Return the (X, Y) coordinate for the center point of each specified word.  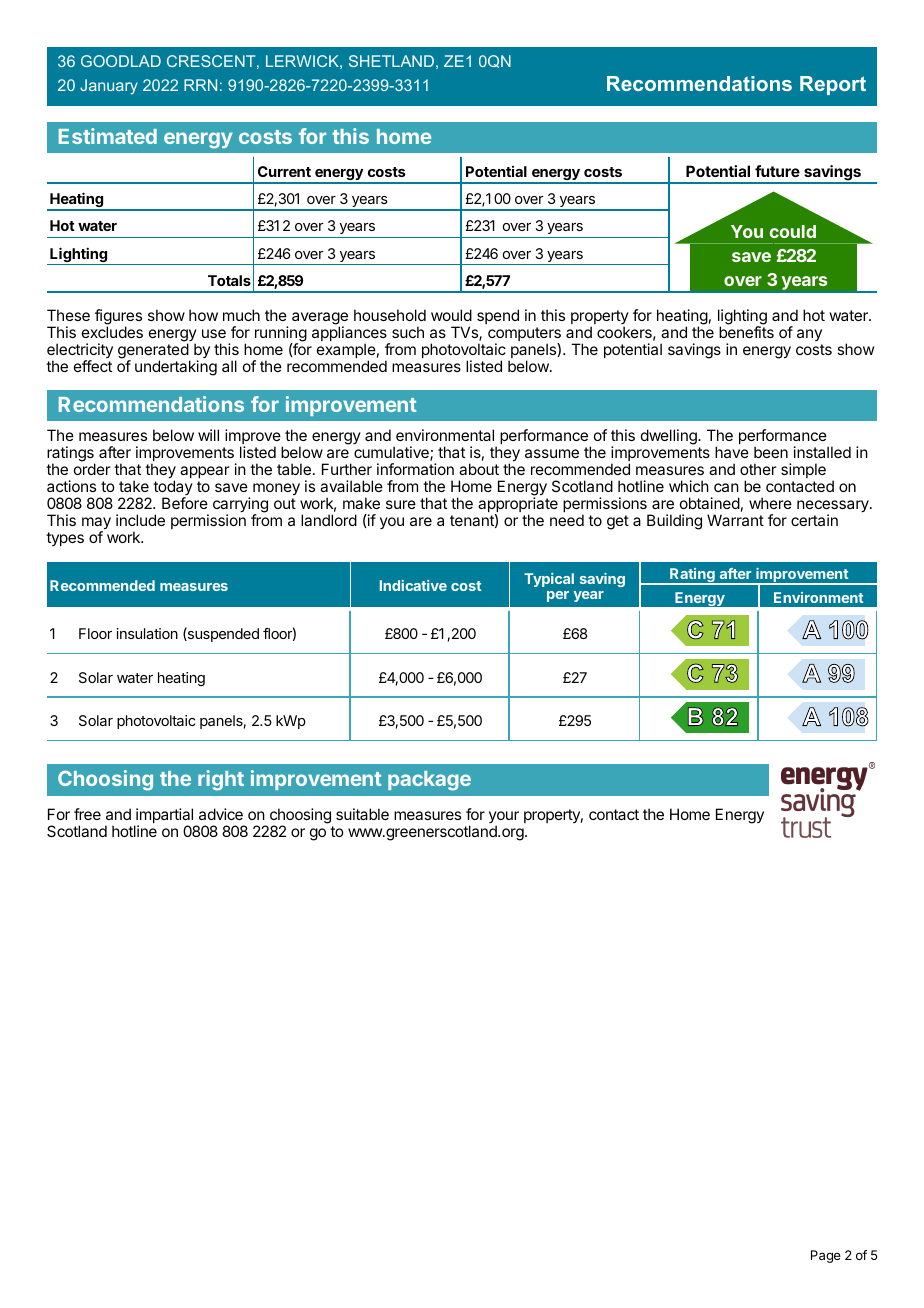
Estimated (108, 136)
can (726, 487)
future (777, 171)
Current (284, 171)
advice (221, 814)
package (429, 781)
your (504, 818)
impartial (165, 817)
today (173, 489)
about (479, 469)
